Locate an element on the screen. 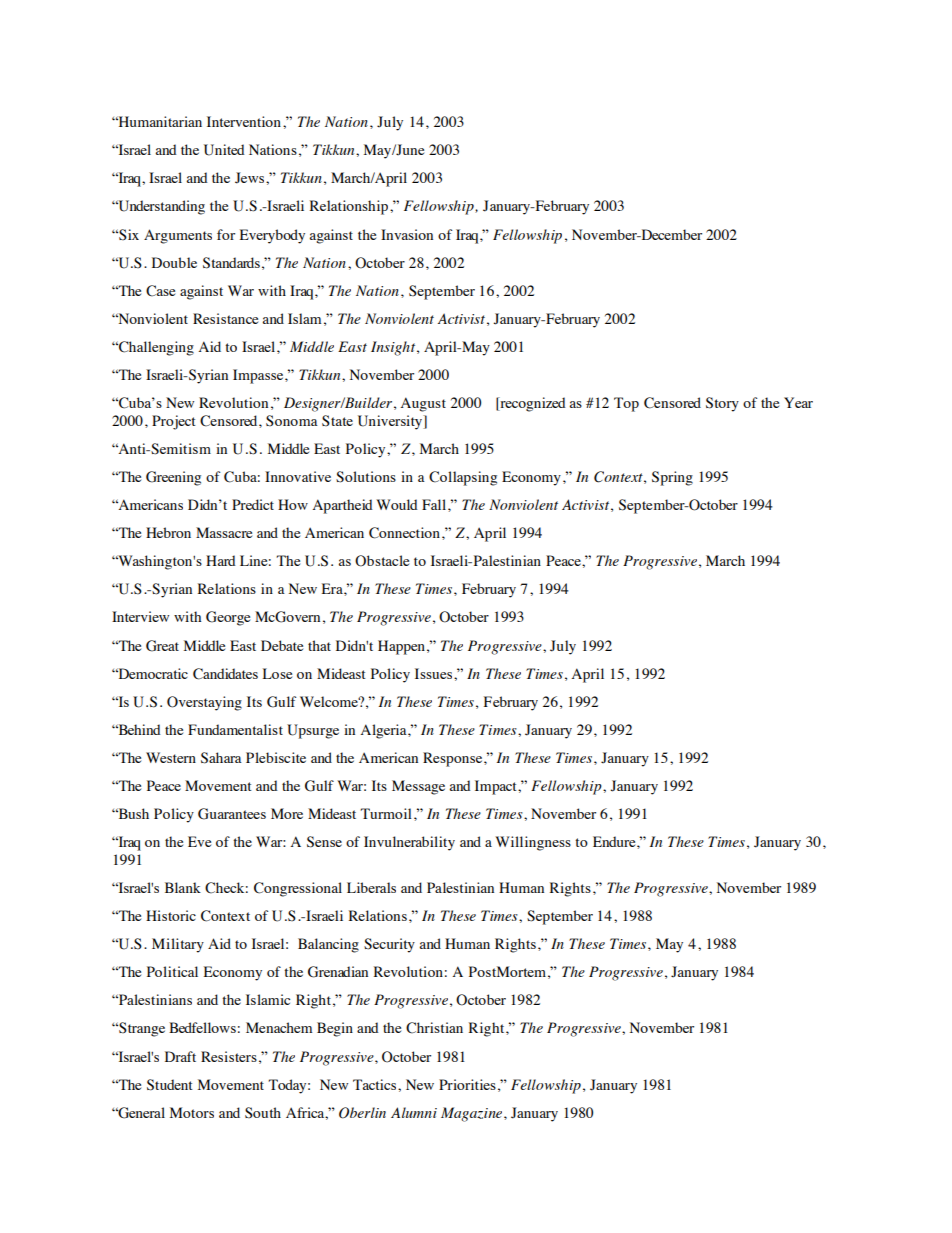 The image size is (952, 1233). Story is located at coordinates (722, 404).
